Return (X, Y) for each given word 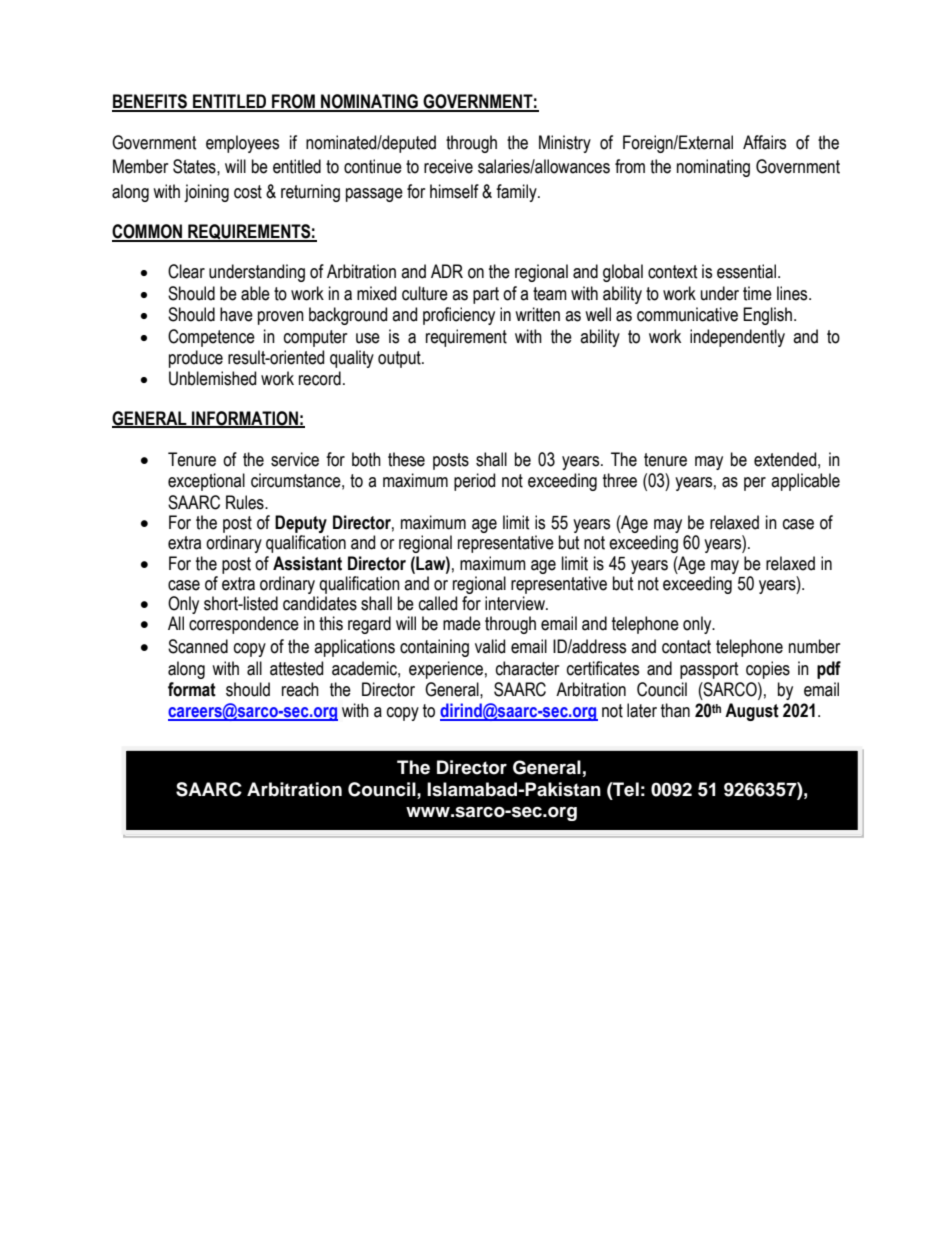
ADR (447, 271)
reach (300, 689)
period (474, 482)
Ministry (565, 144)
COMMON (148, 232)
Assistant (307, 563)
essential (748, 271)
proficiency (459, 316)
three (620, 480)
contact (686, 647)
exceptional (206, 482)
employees (242, 144)
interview (516, 603)
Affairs (764, 142)
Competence (211, 338)
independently (737, 338)
